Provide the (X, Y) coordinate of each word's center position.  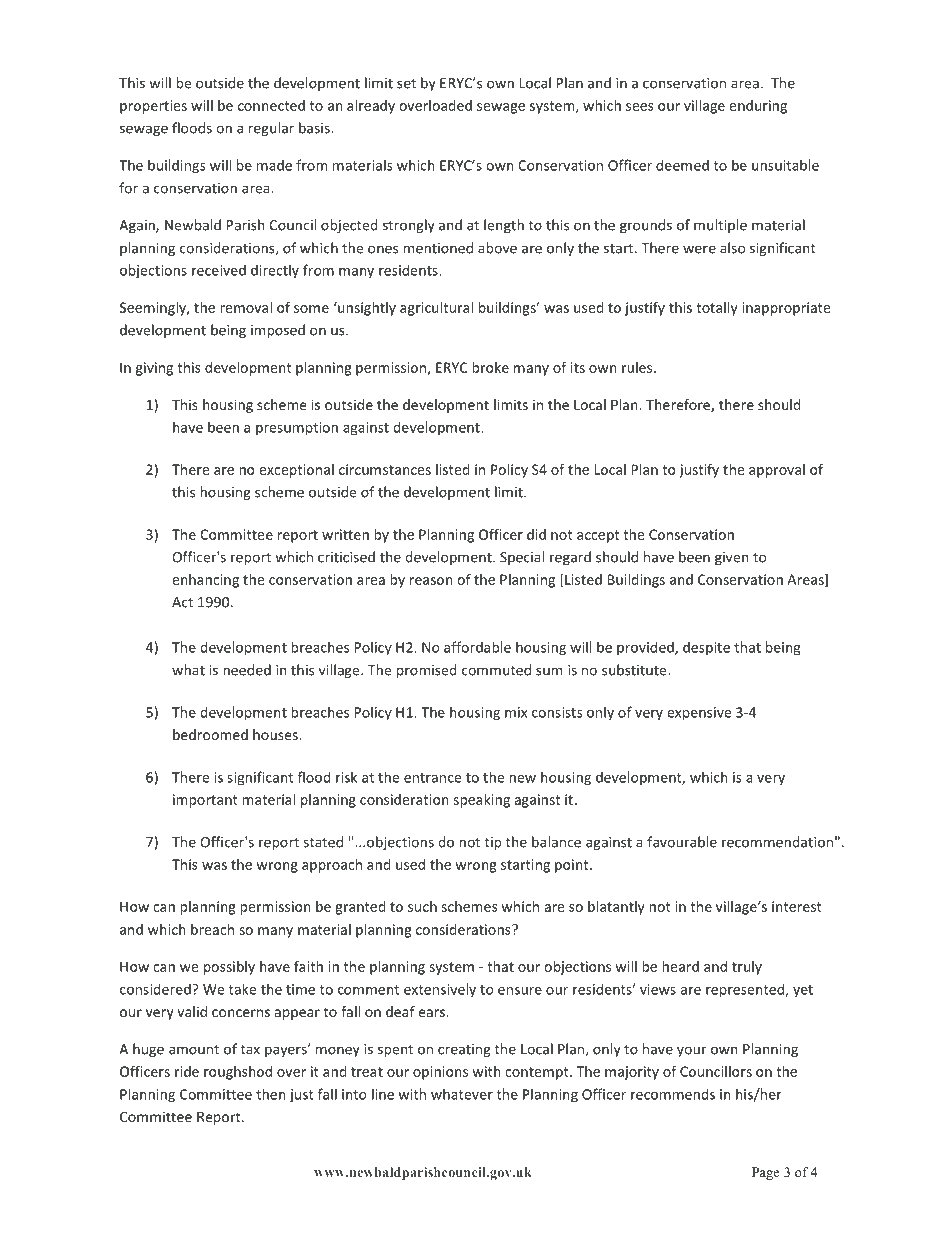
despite (706, 648)
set (406, 84)
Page (766, 1173)
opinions (440, 1073)
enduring (758, 107)
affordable (477, 647)
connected (271, 105)
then (271, 1094)
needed (247, 670)
